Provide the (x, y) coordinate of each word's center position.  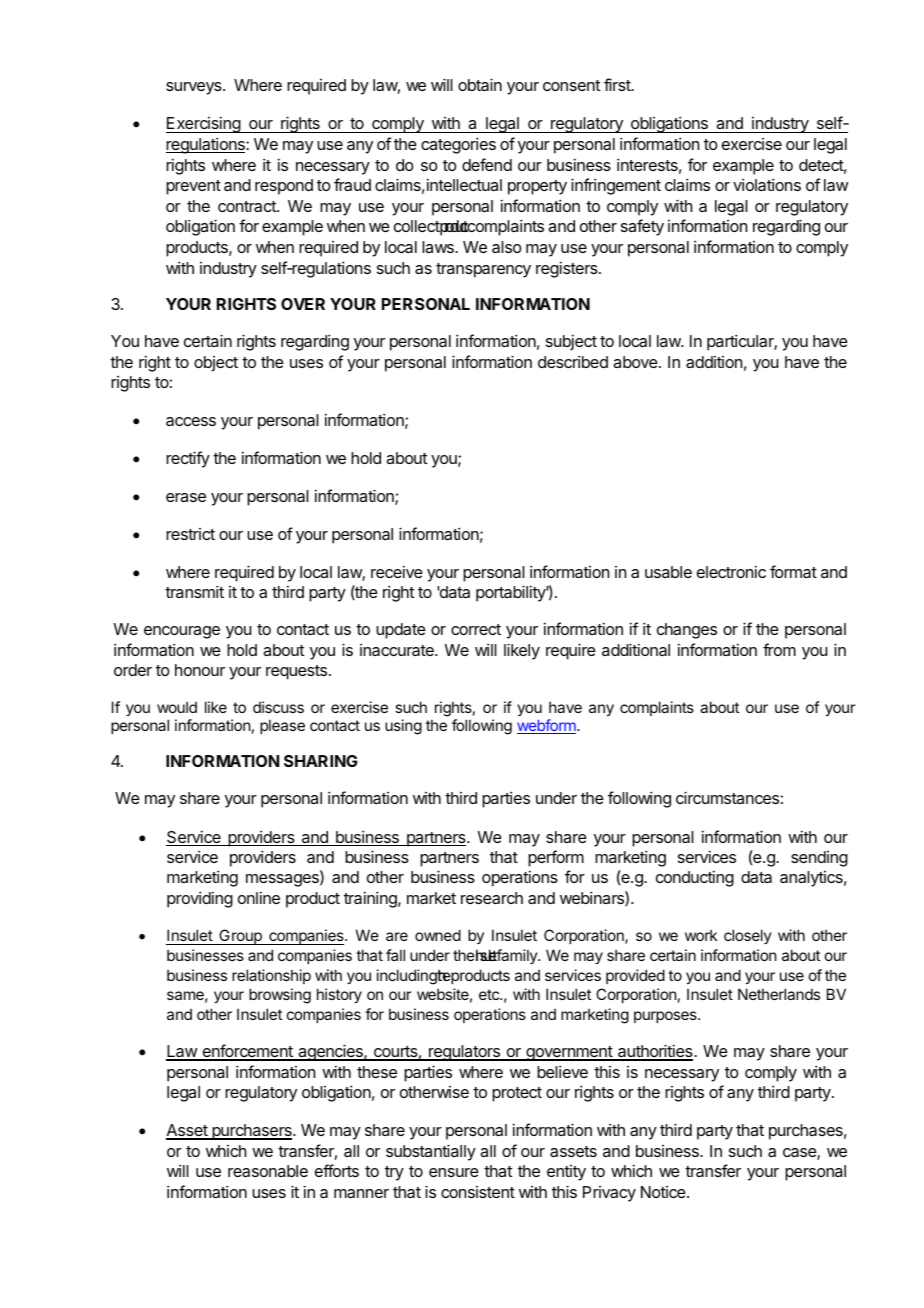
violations (767, 184)
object (216, 364)
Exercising (204, 124)
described (573, 361)
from (779, 649)
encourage (182, 632)
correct (476, 629)
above (635, 362)
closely (748, 936)
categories (458, 145)
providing (200, 899)
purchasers (252, 1132)
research (492, 898)
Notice (664, 1192)
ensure (454, 1172)
